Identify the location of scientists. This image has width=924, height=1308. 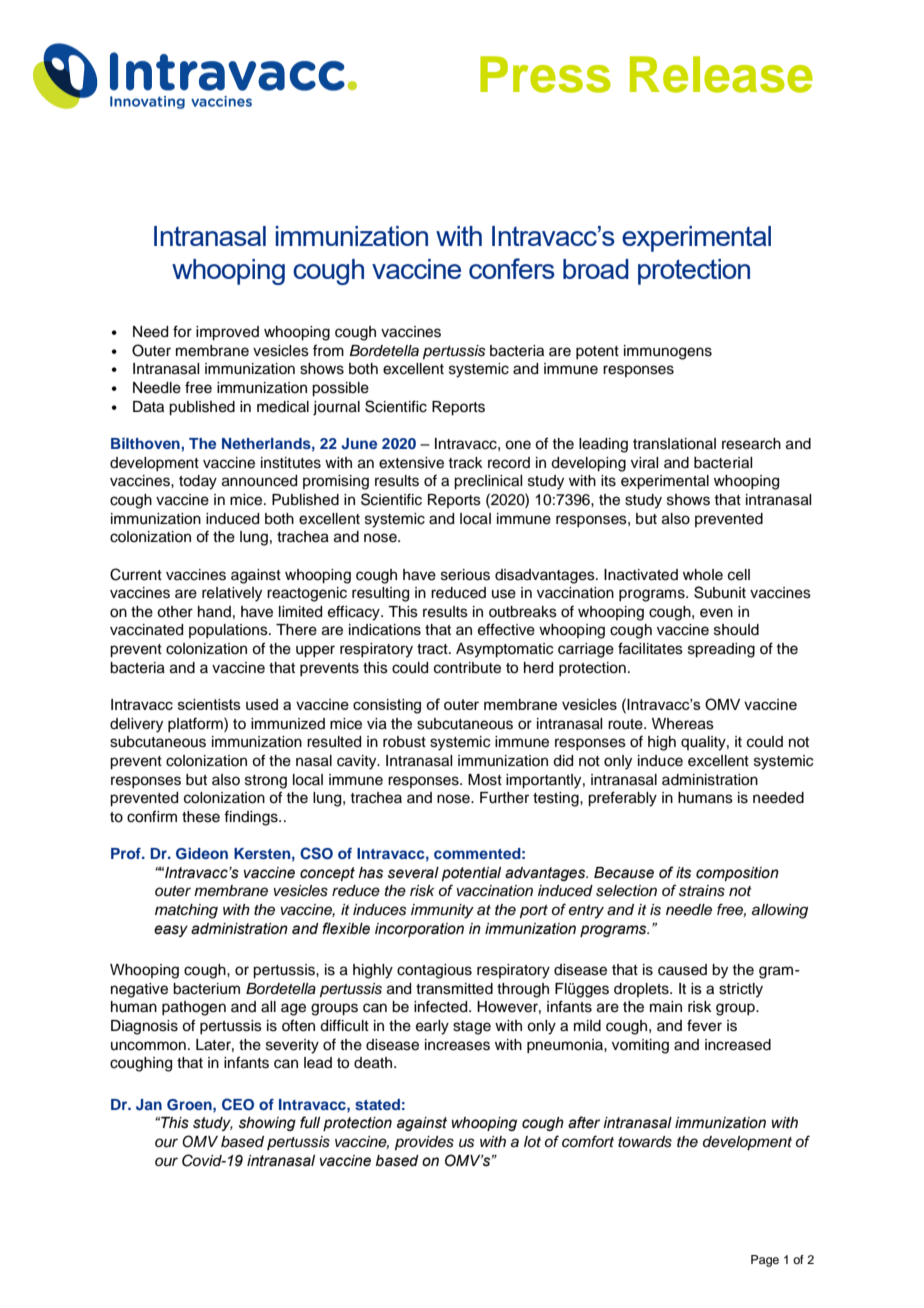
(209, 704).
